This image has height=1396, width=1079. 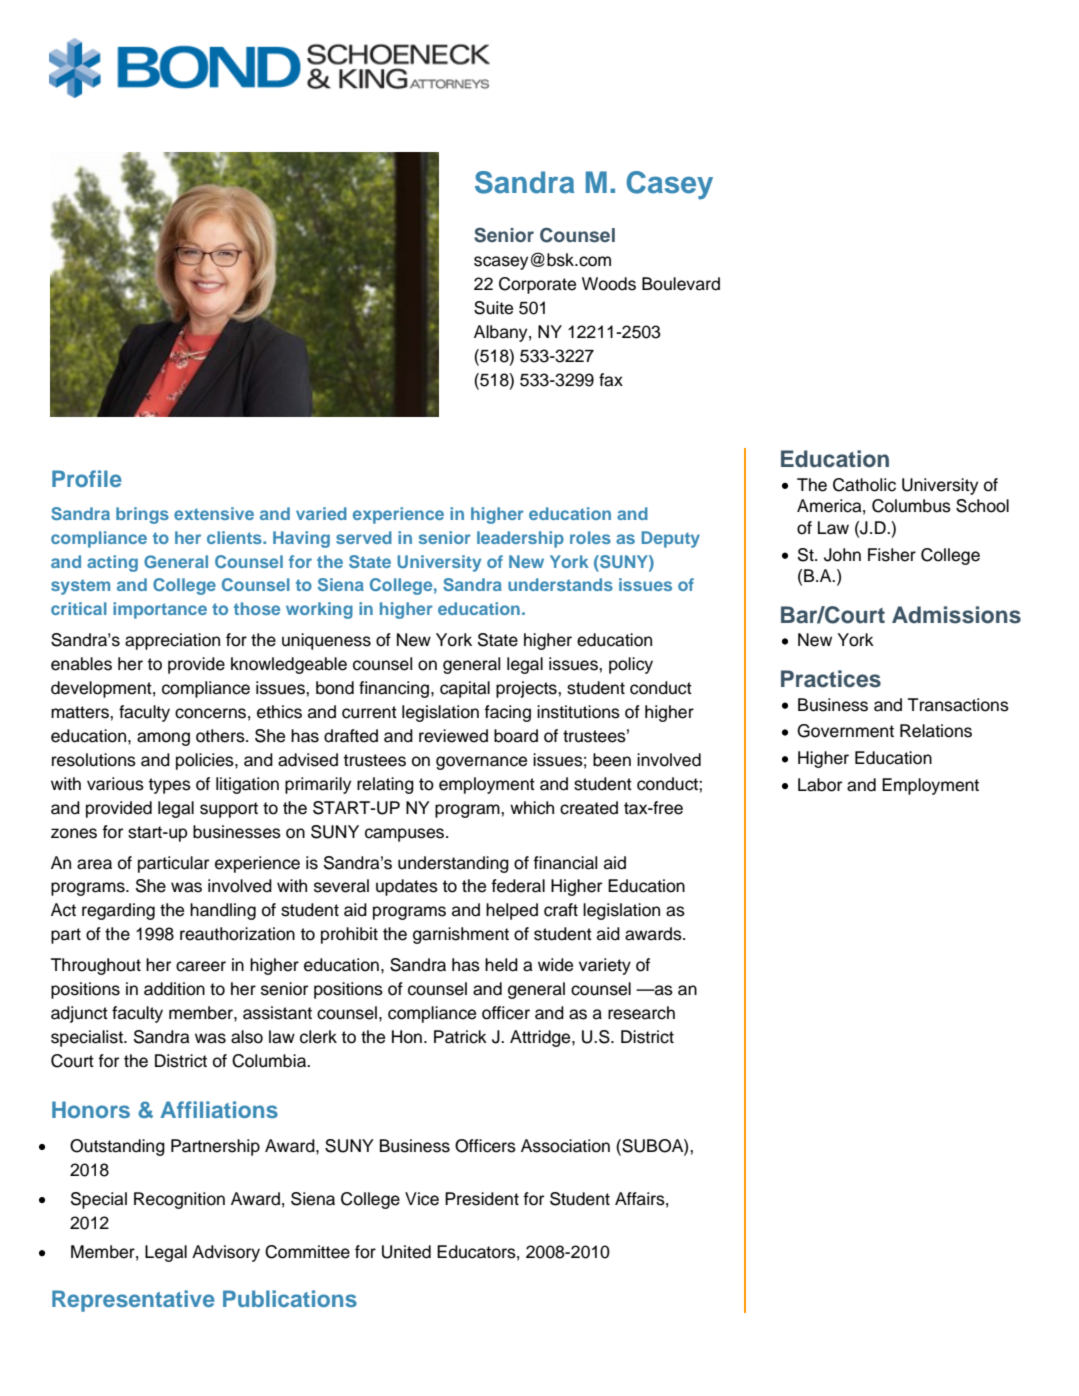 I want to click on Advisory, so click(x=226, y=1253).
